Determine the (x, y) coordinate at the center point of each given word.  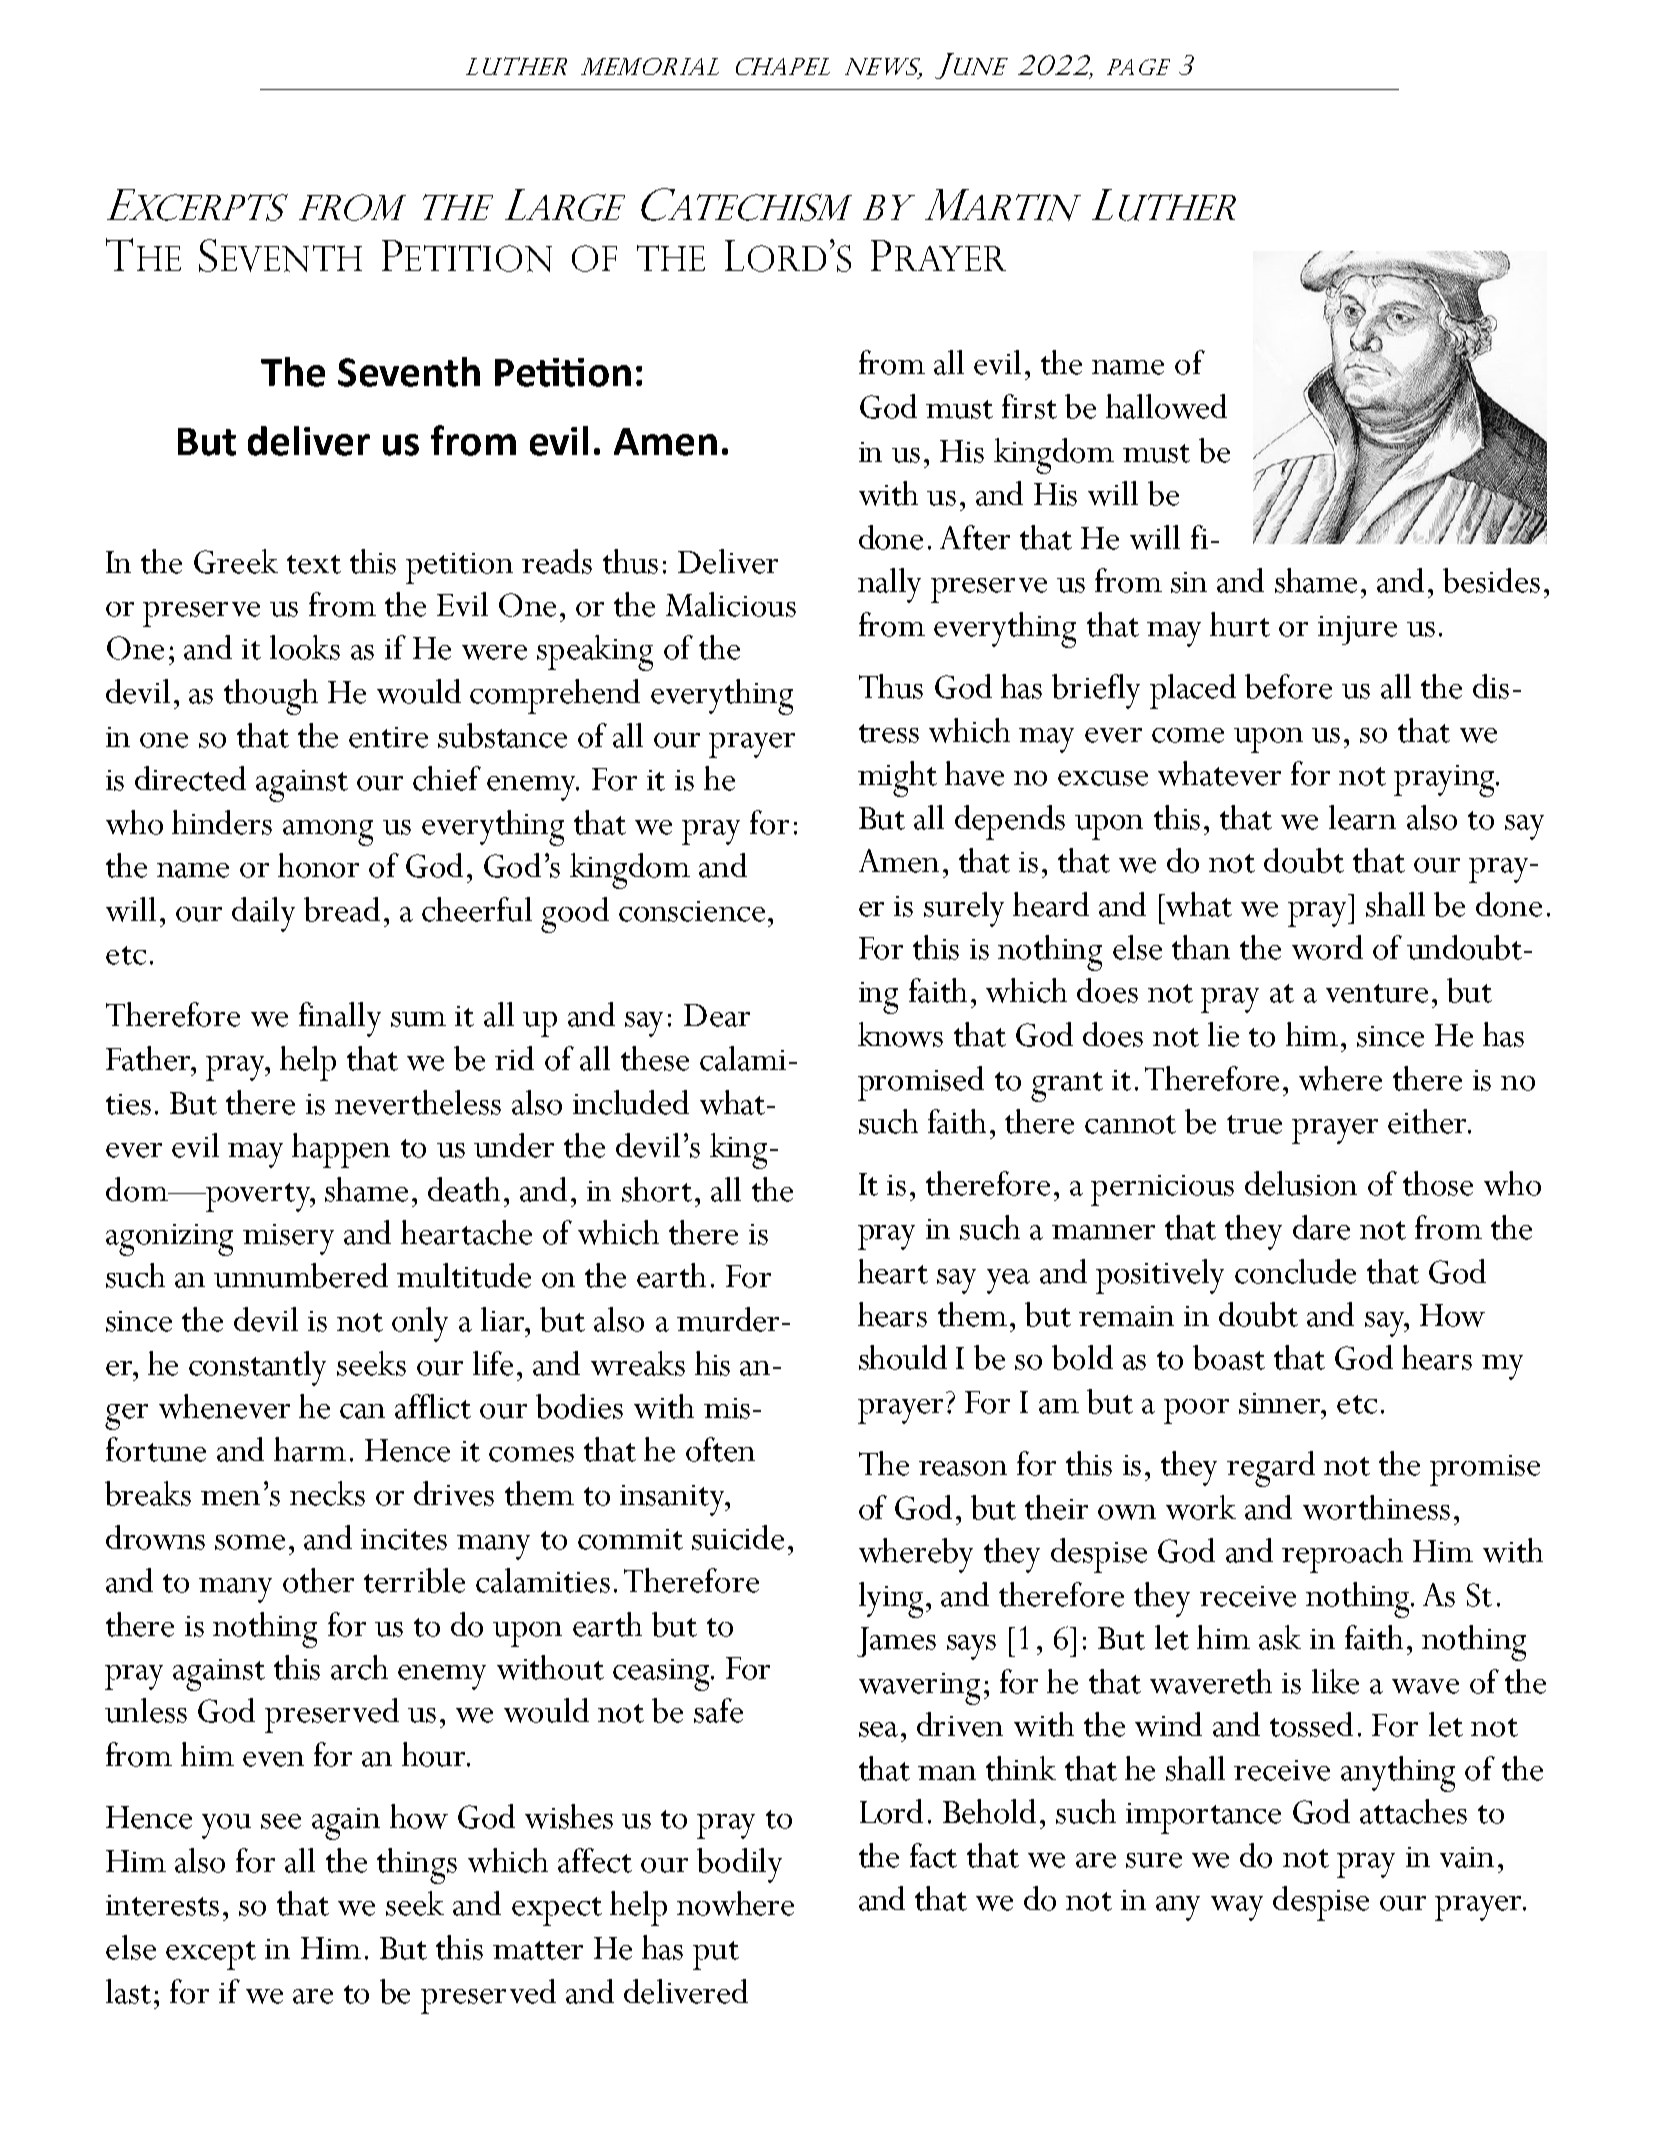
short (657, 1189)
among (328, 833)
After (975, 537)
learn (1362, 817)
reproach (1342, 1555)
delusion (1301, 1183)
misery (288, 1239)
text (314, 564)
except (211, 1955)
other (318, 1580)
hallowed (1166, 406)
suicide (738, 1537)
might (897, 779)
